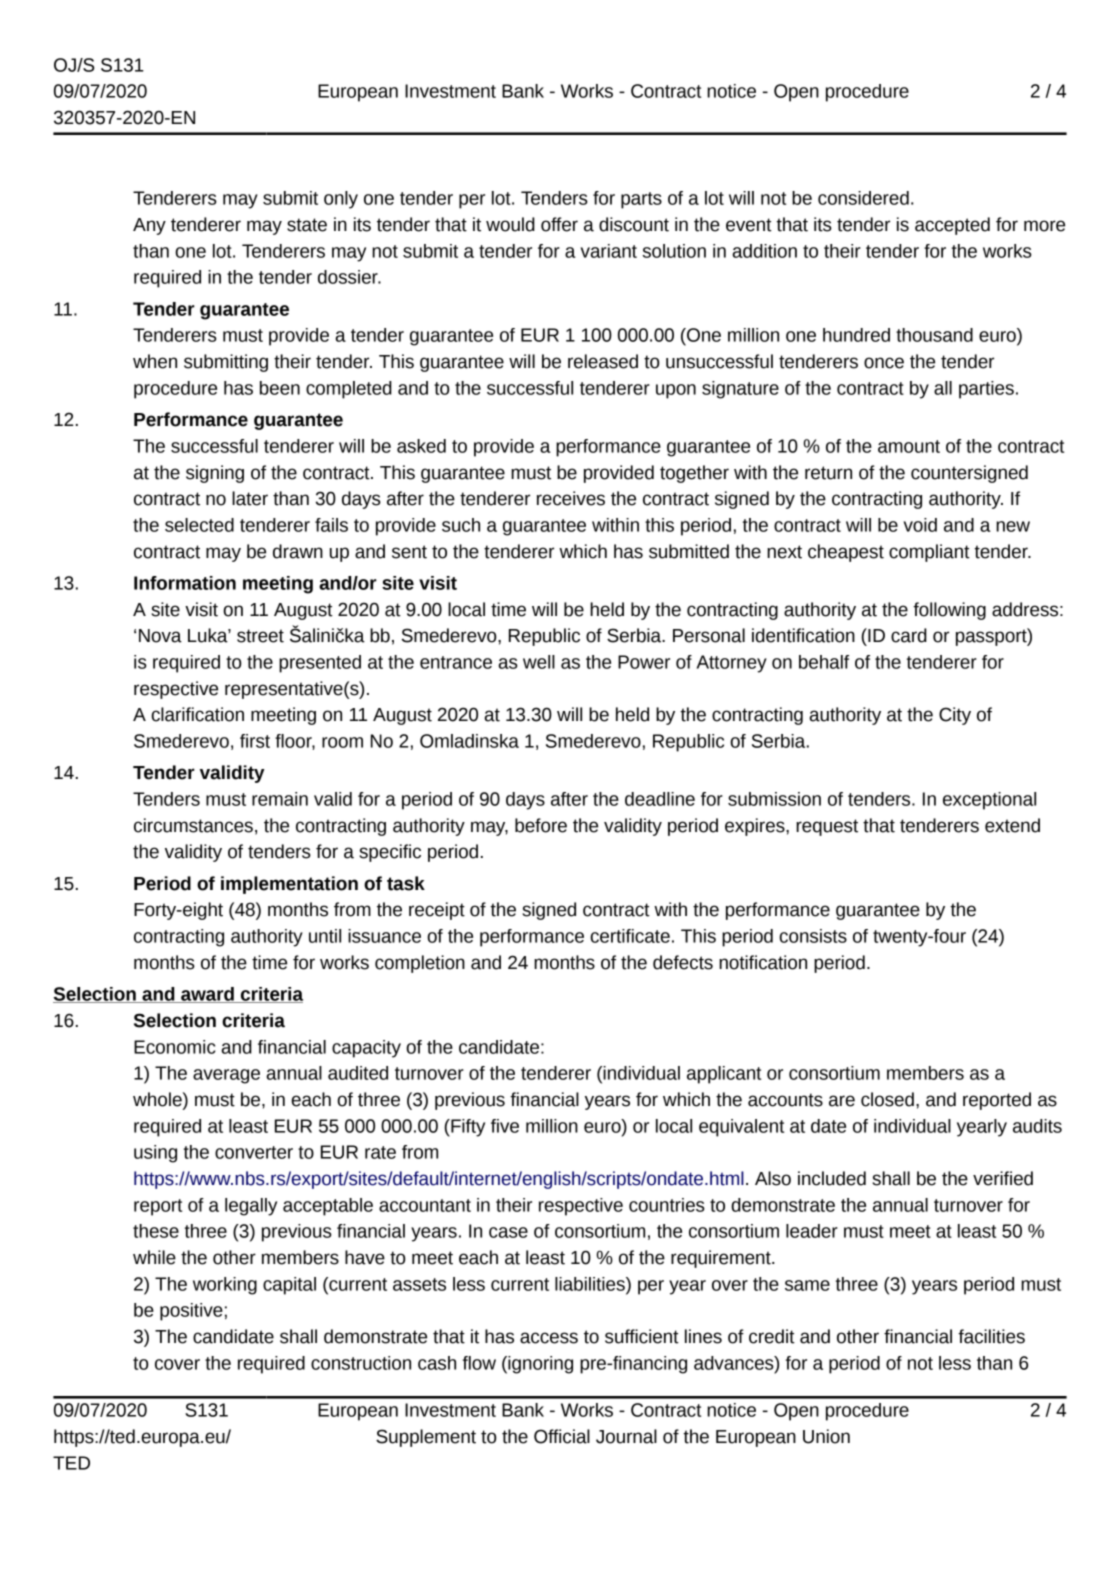  Describe the element at coordinates (609, 251) in the screenshot. I see `variant` at that location.
